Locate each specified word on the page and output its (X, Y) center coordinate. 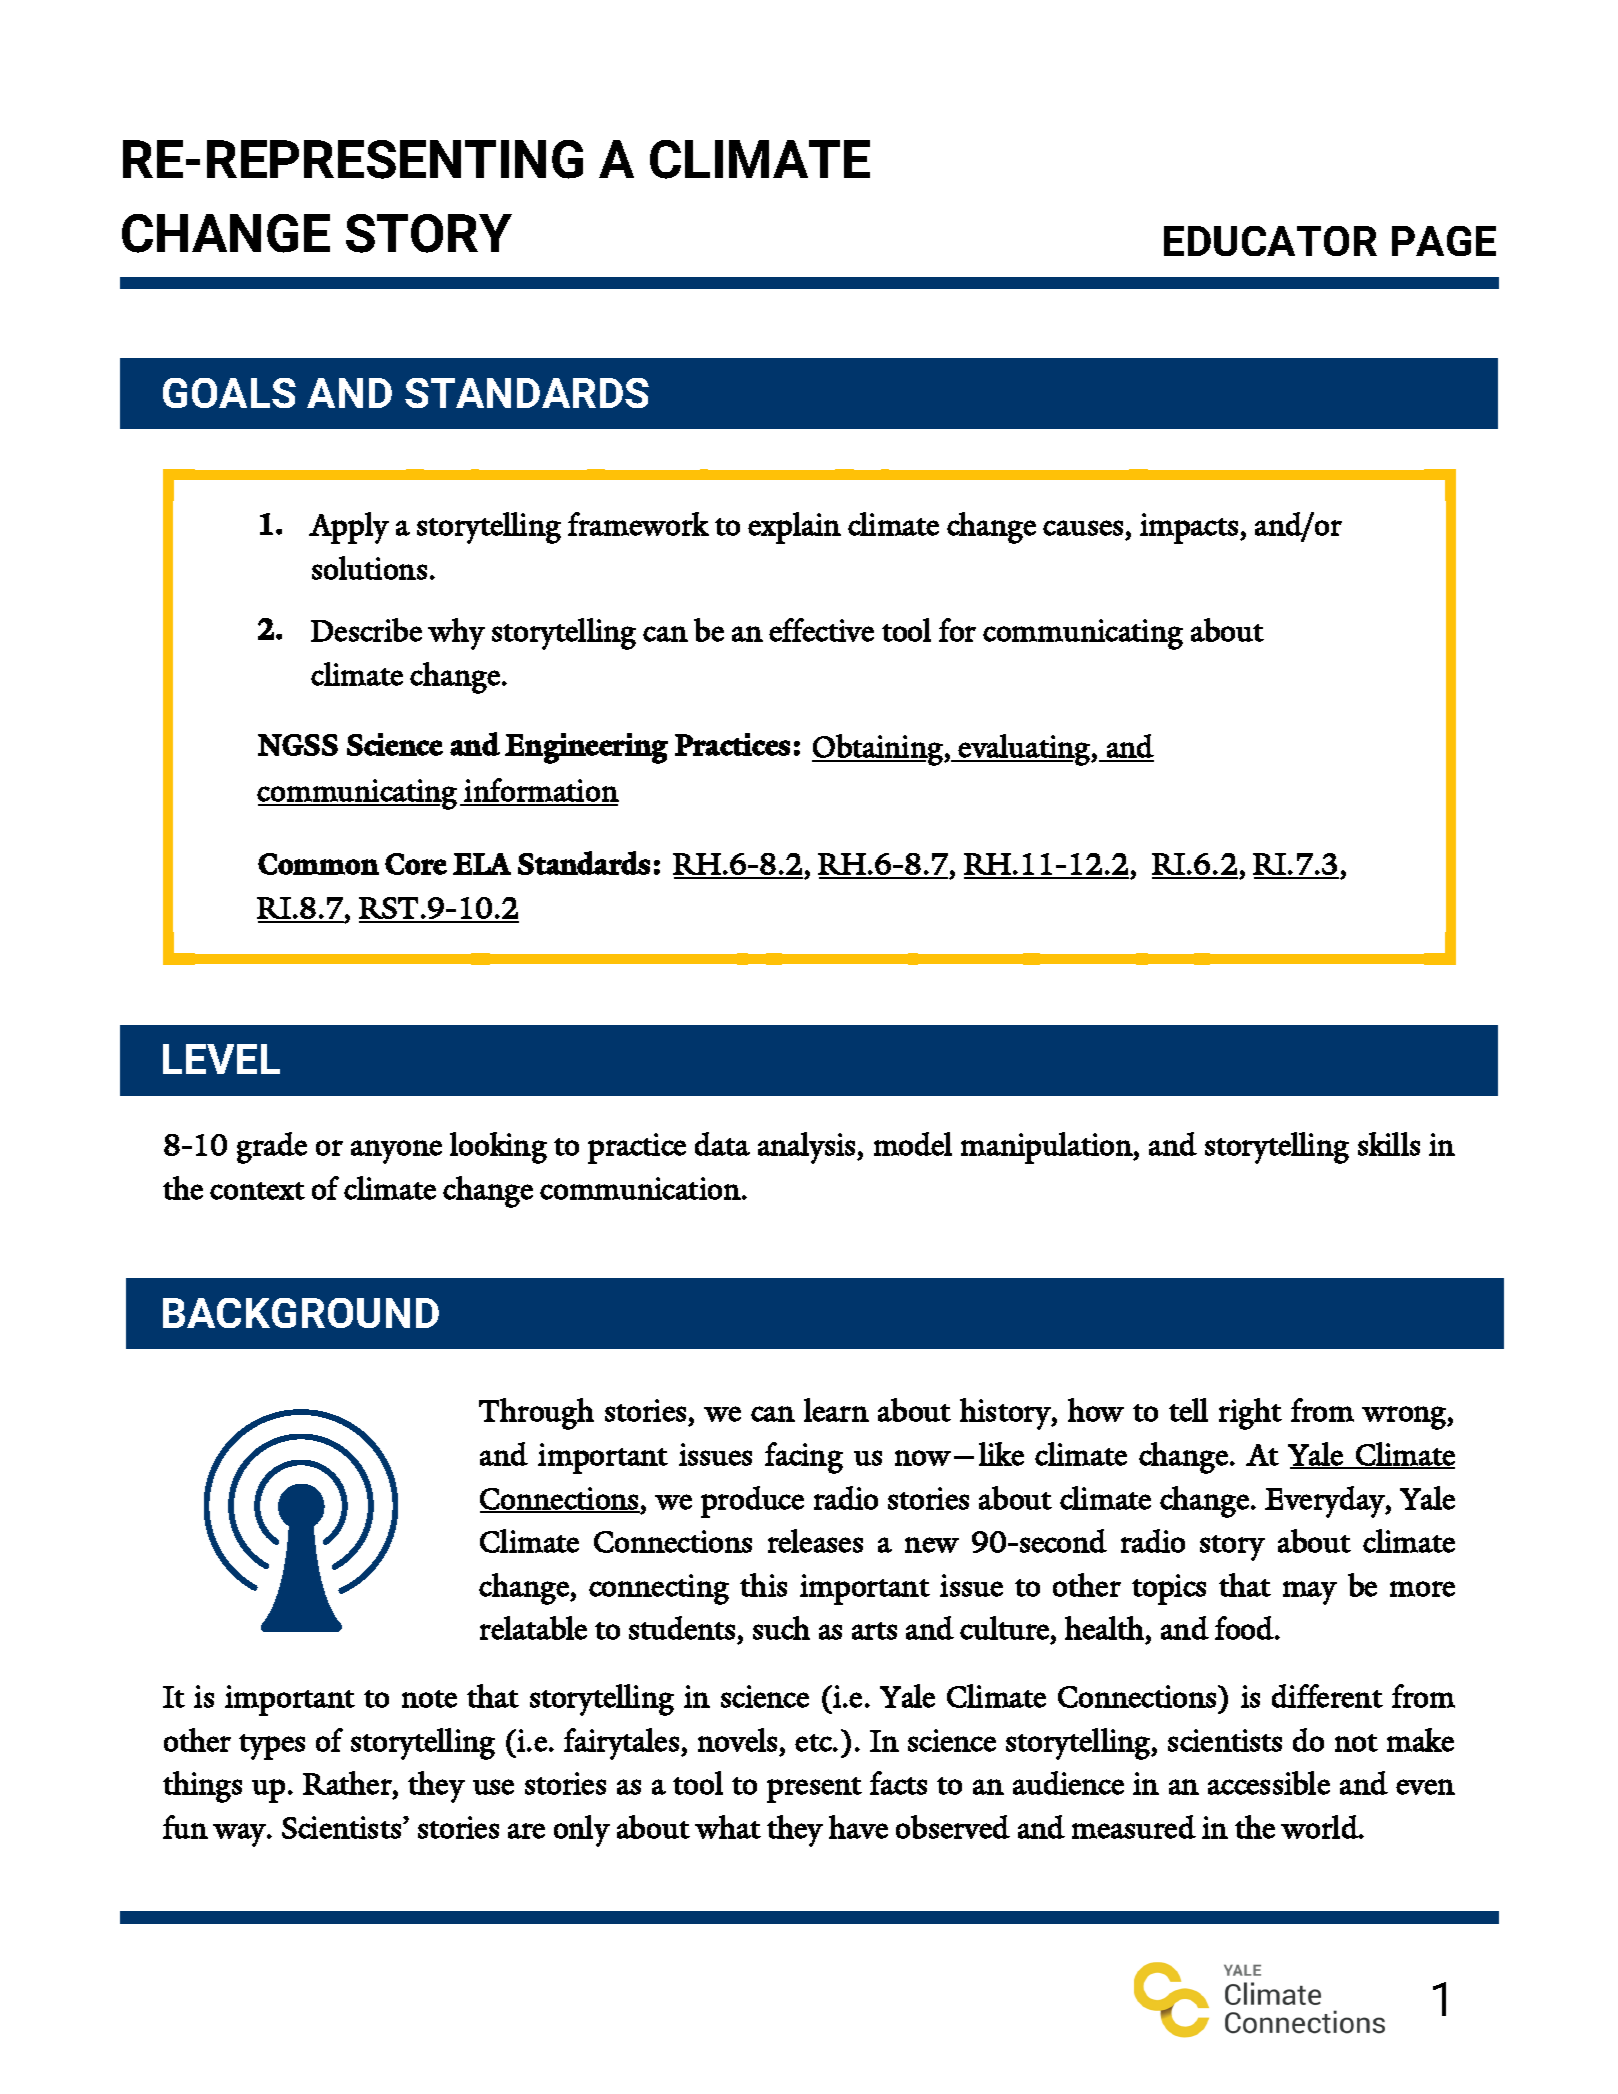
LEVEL (221, 1059)
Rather (348, 1783)
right (1250, 1414)
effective (821, 630)
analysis (808, 1148)
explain (794, 528)
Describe (366, 630)
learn (836, 1410)
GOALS (229, 393)
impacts (1189, 528)
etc (814, 1743)
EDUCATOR (1270, 241)
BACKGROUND (301, 1313)
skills (1389, 1144)
